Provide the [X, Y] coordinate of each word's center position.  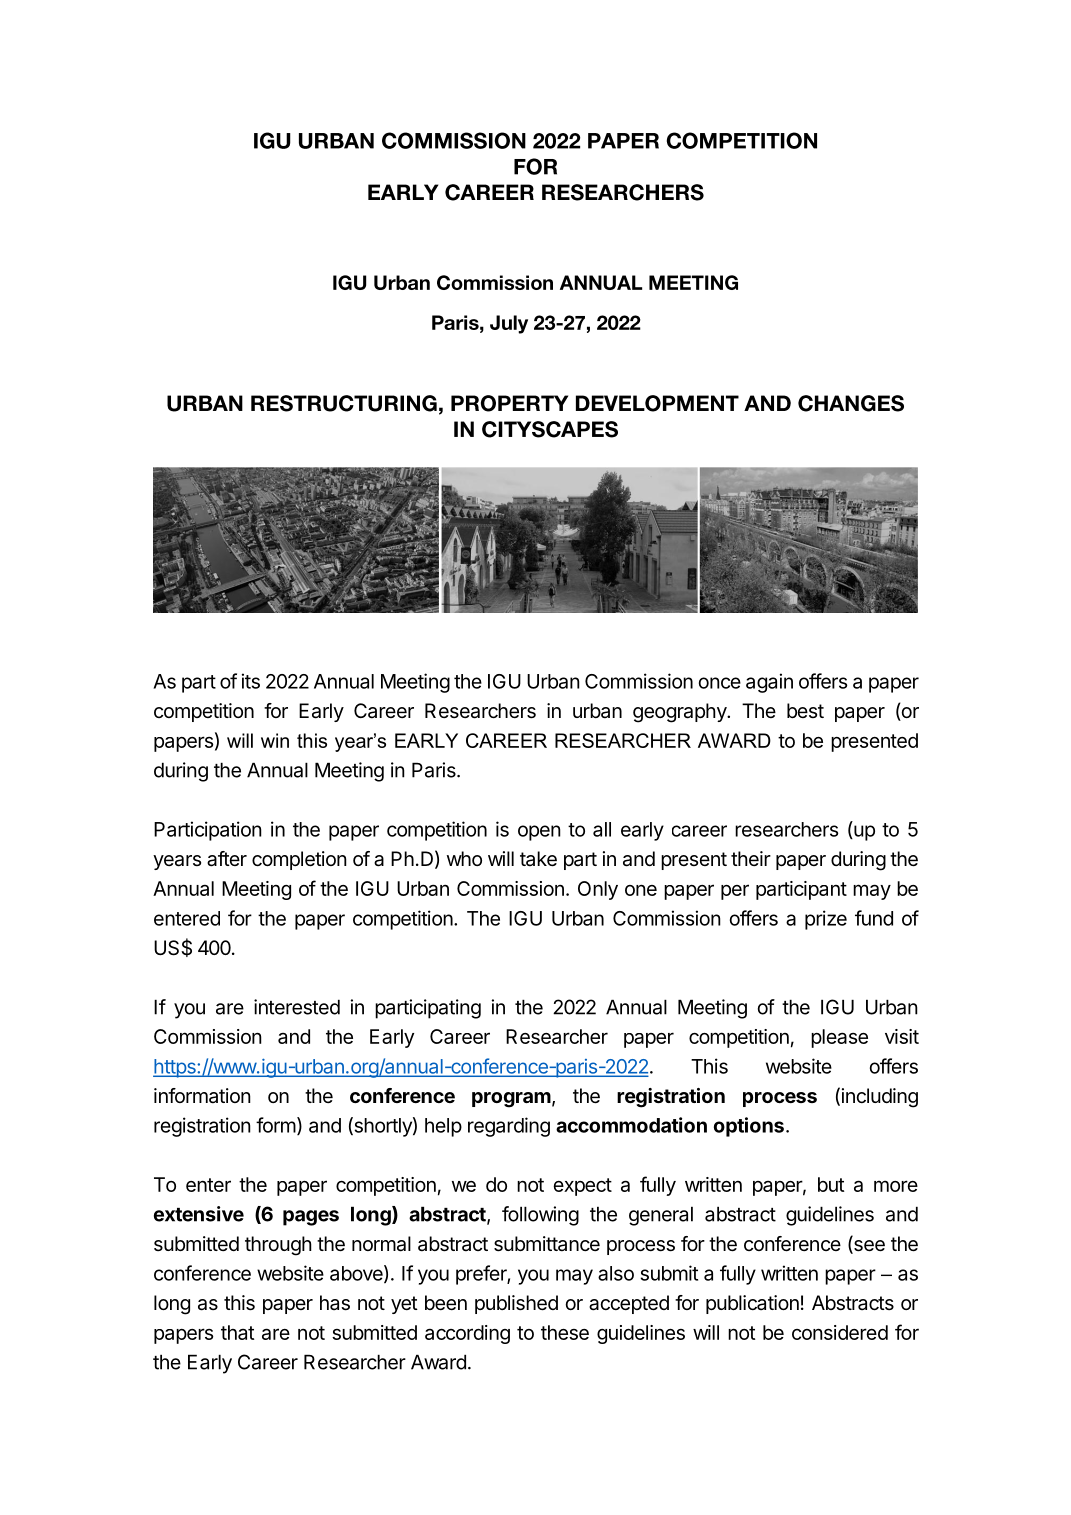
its [251, 681]
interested [297, 1007]
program [511, 1100]
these [565, 1332]
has [335, 1303]
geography [680, 713]
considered [840, 1332]
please [839, 1038]
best [805, 710]
